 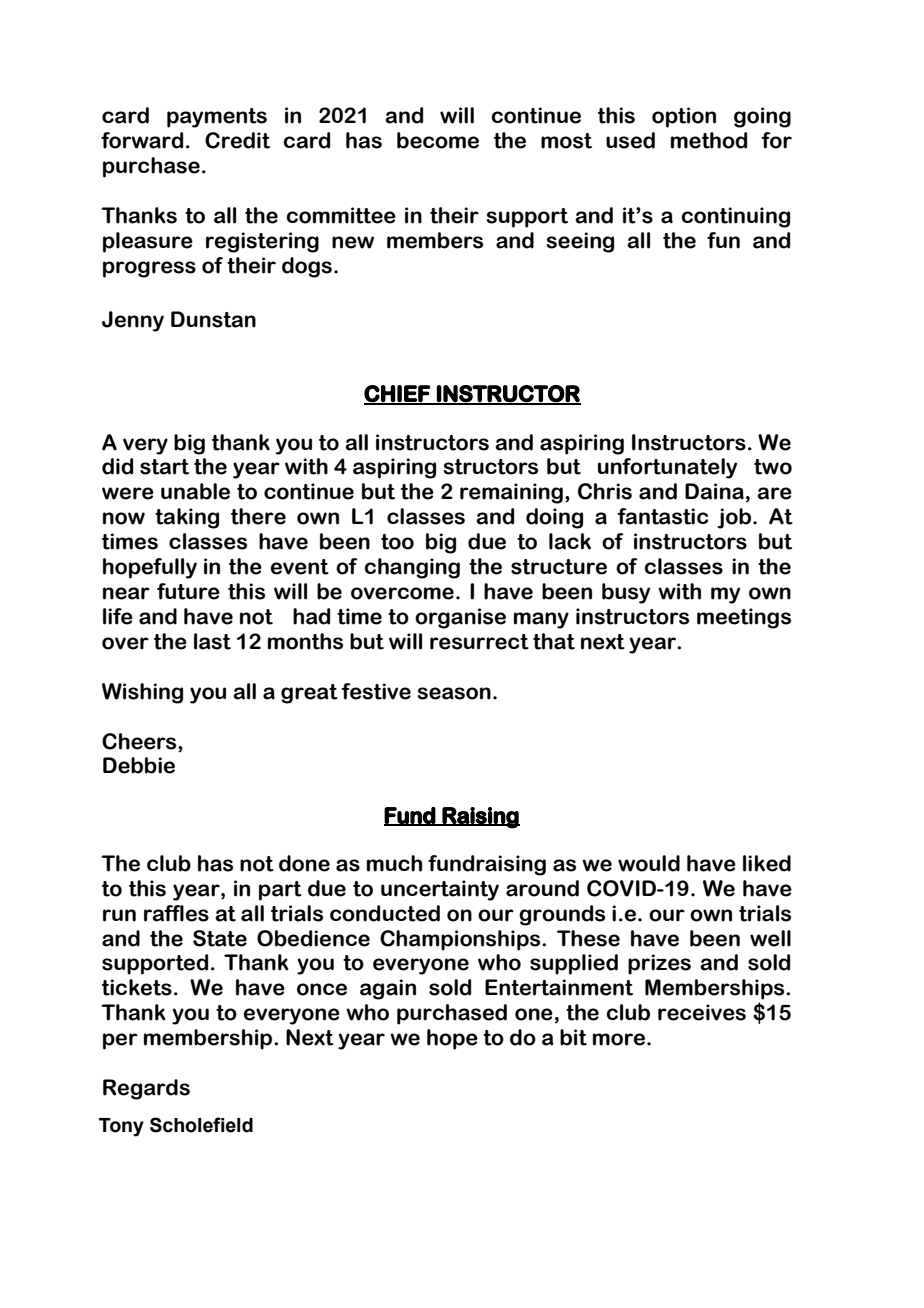 I want to click on CHIEF, so click(x=398, y=394).
